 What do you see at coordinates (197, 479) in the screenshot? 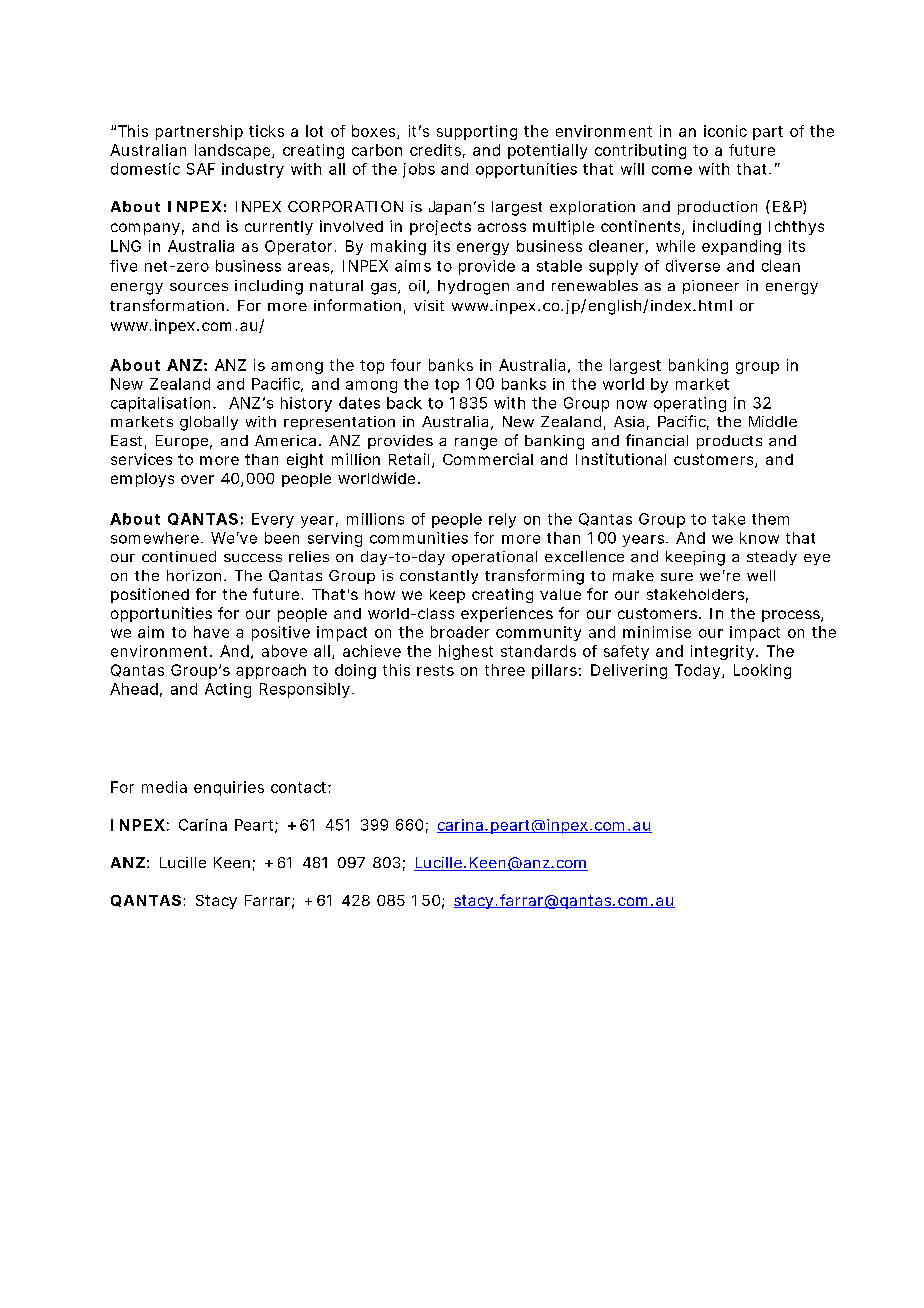
I see `over` at bounding box center [197, 479].
